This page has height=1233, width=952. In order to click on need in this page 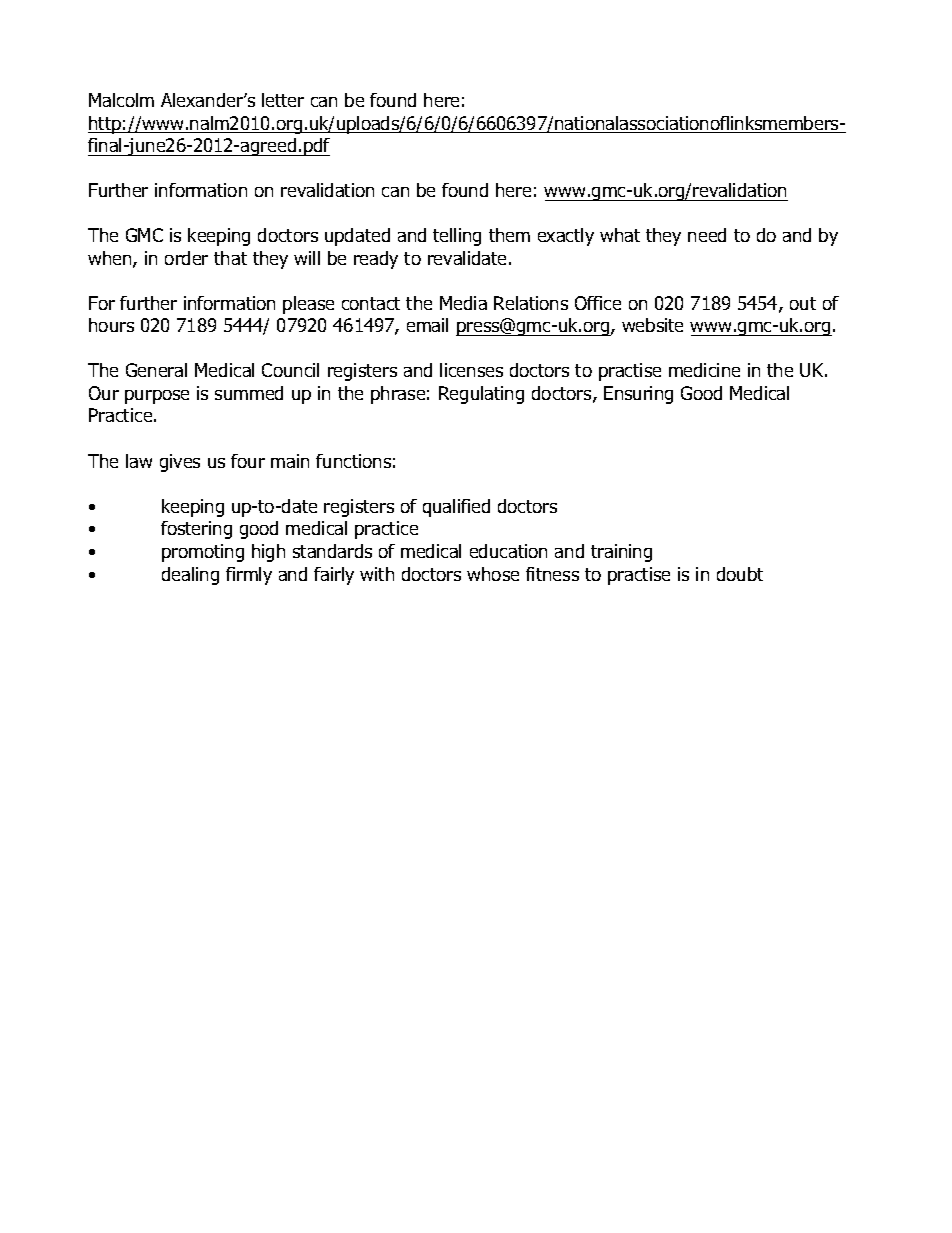, I will do `click(707, 235)`.
